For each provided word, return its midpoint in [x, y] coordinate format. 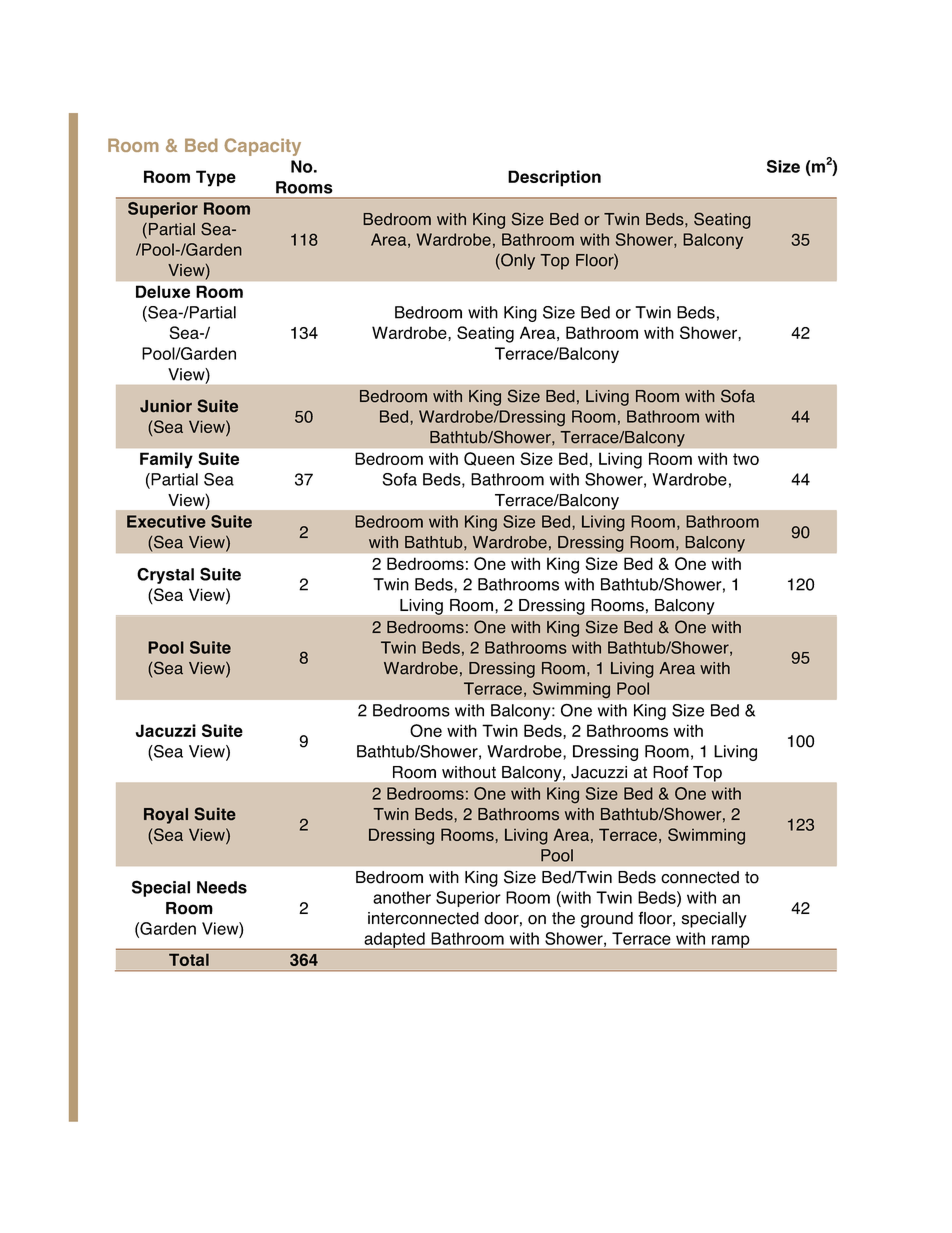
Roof [670, 772]
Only [517, 261]
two [746, 459]
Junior [166, 406]
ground [607, 920]
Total [189, 960]
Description [554, 178]
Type [216, 178]
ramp [731, 942]
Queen [489, 459]
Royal [166, 816]
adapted [394, 941]
